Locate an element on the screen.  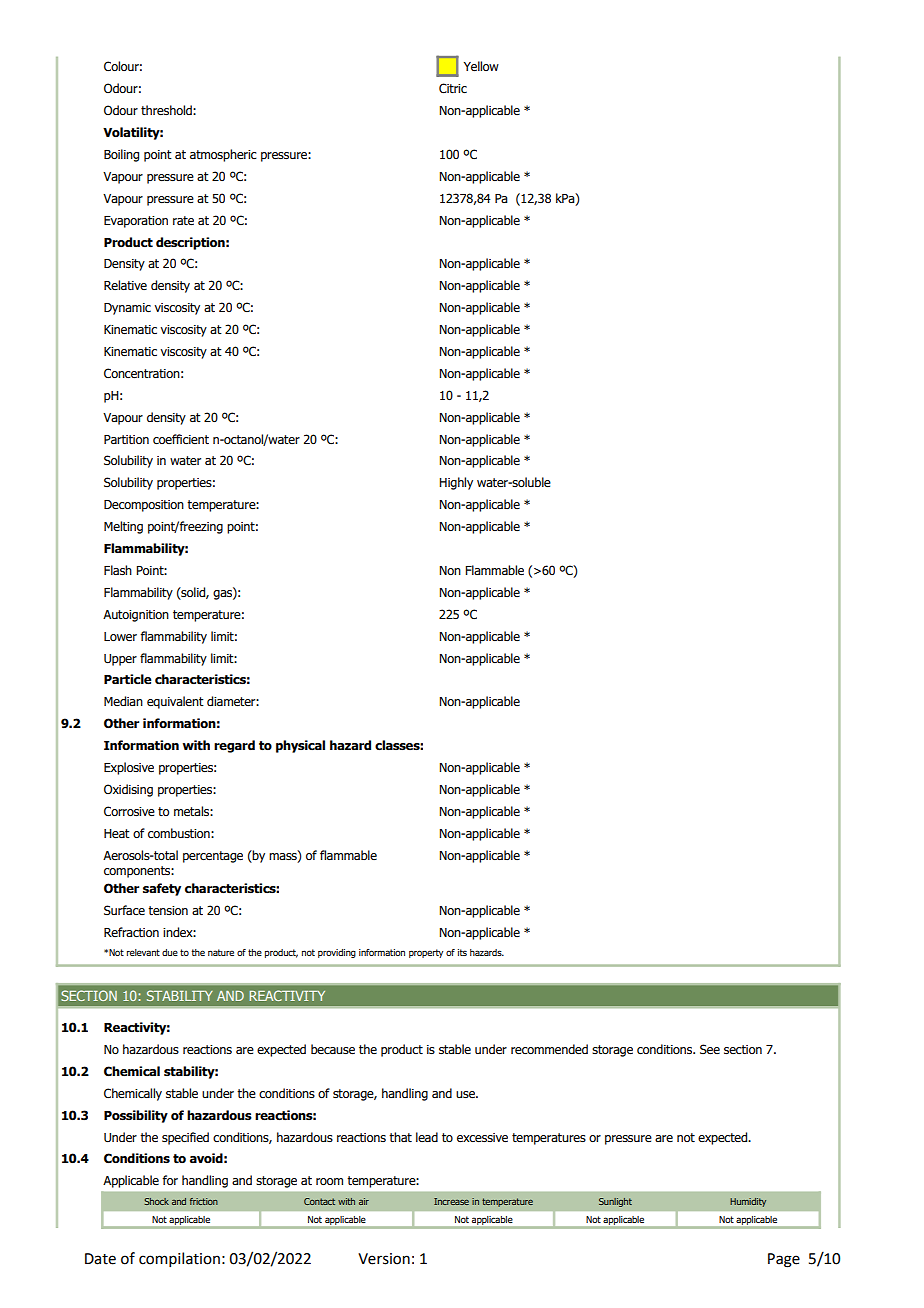
due is located at coordinates (170, 952).
